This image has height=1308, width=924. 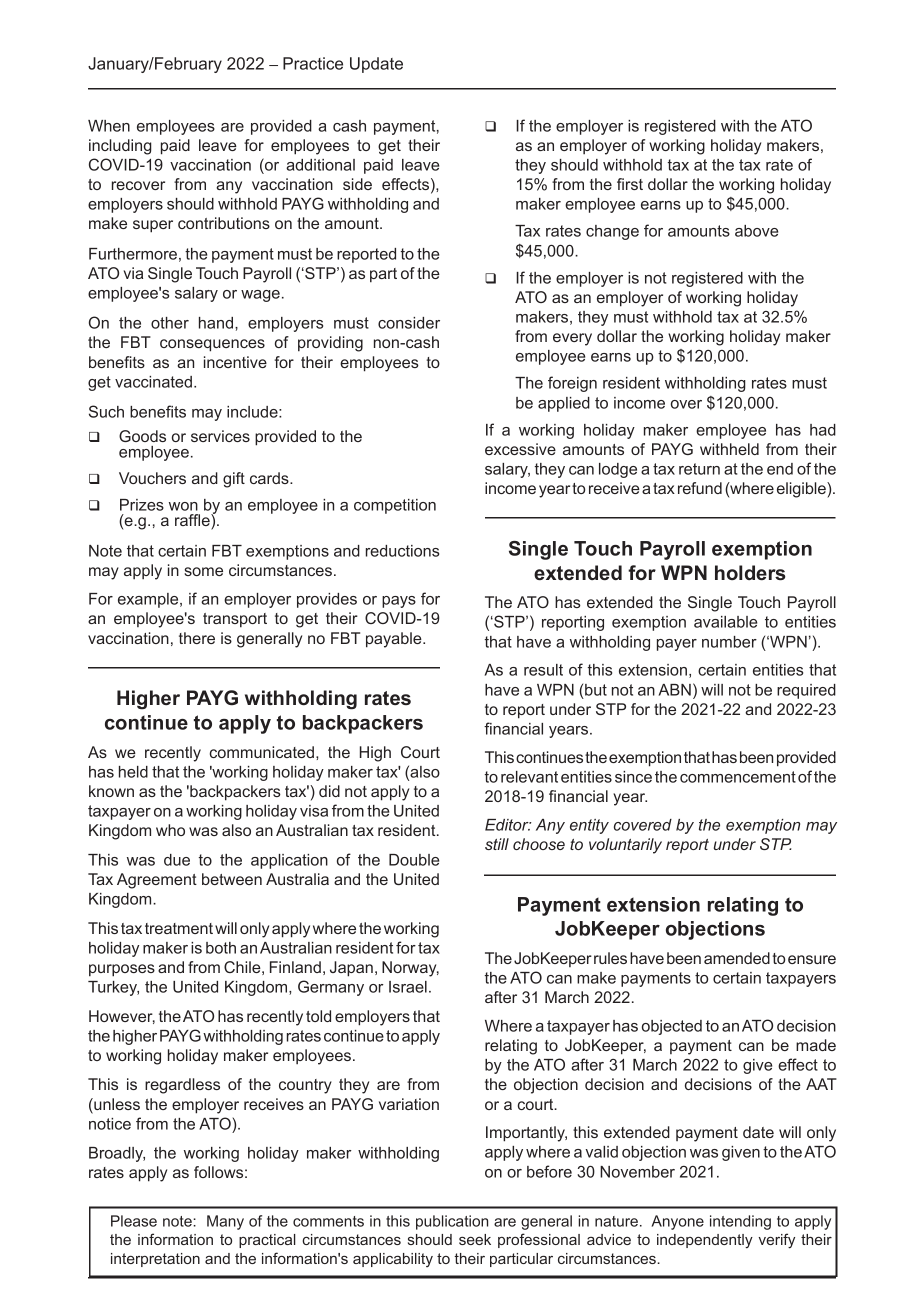 I want to click on When, so click(x=109, y=126).
